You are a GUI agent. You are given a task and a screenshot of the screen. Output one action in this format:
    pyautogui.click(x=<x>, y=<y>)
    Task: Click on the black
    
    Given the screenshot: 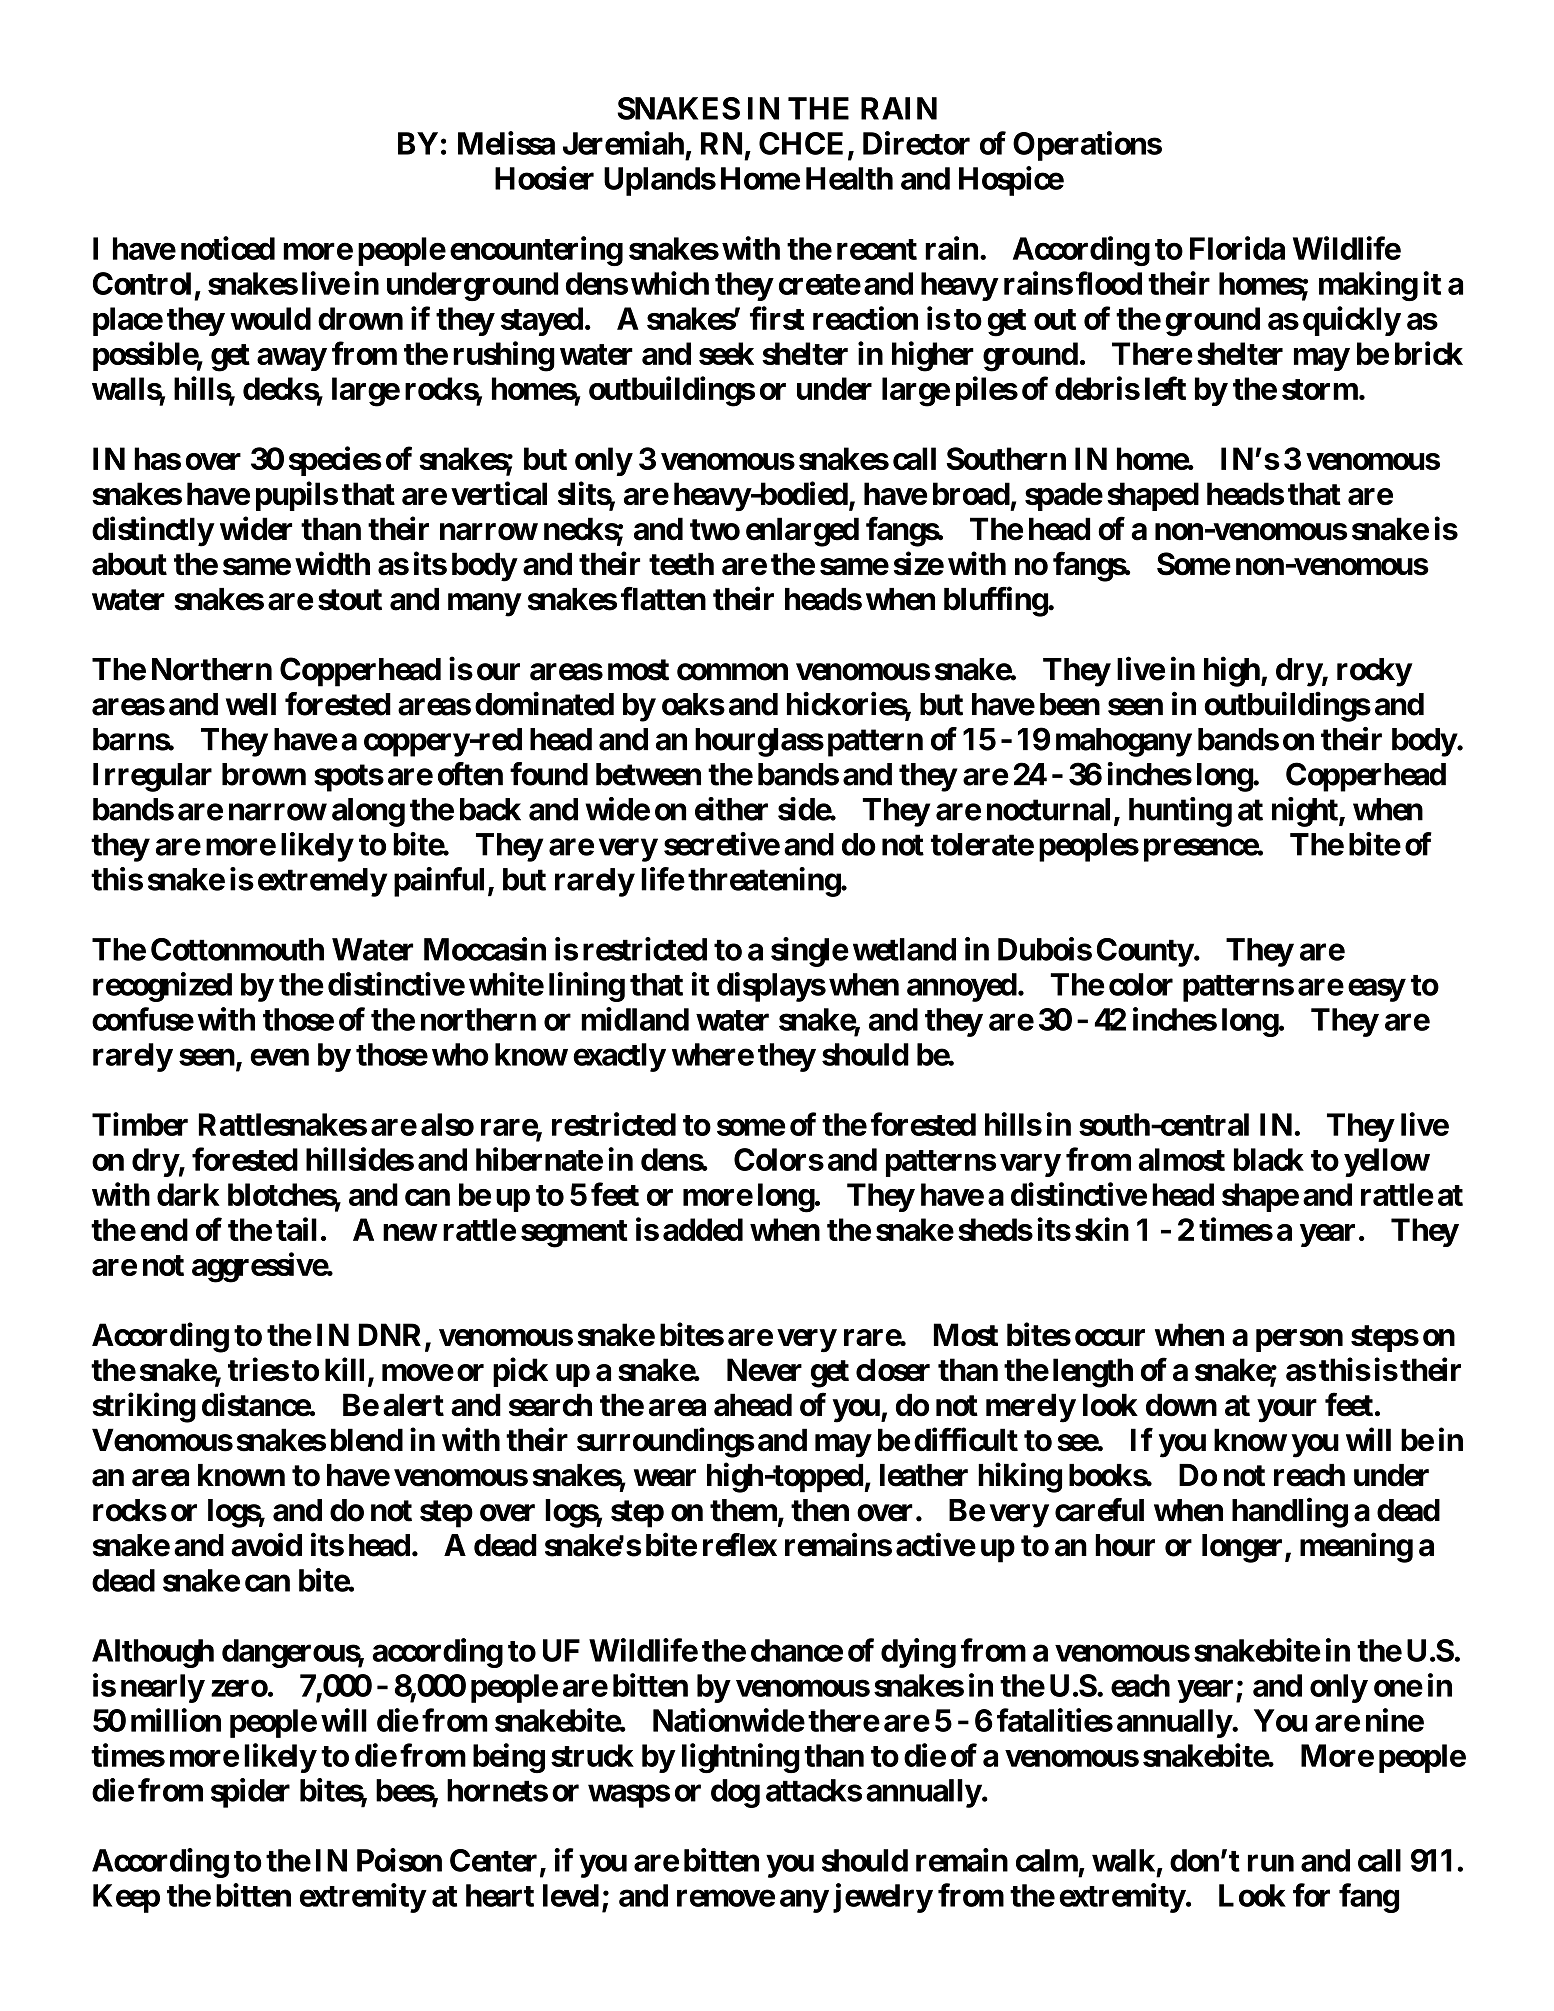 What is the action you would take?
    pyautogui.click(x=1269, y=1159)
